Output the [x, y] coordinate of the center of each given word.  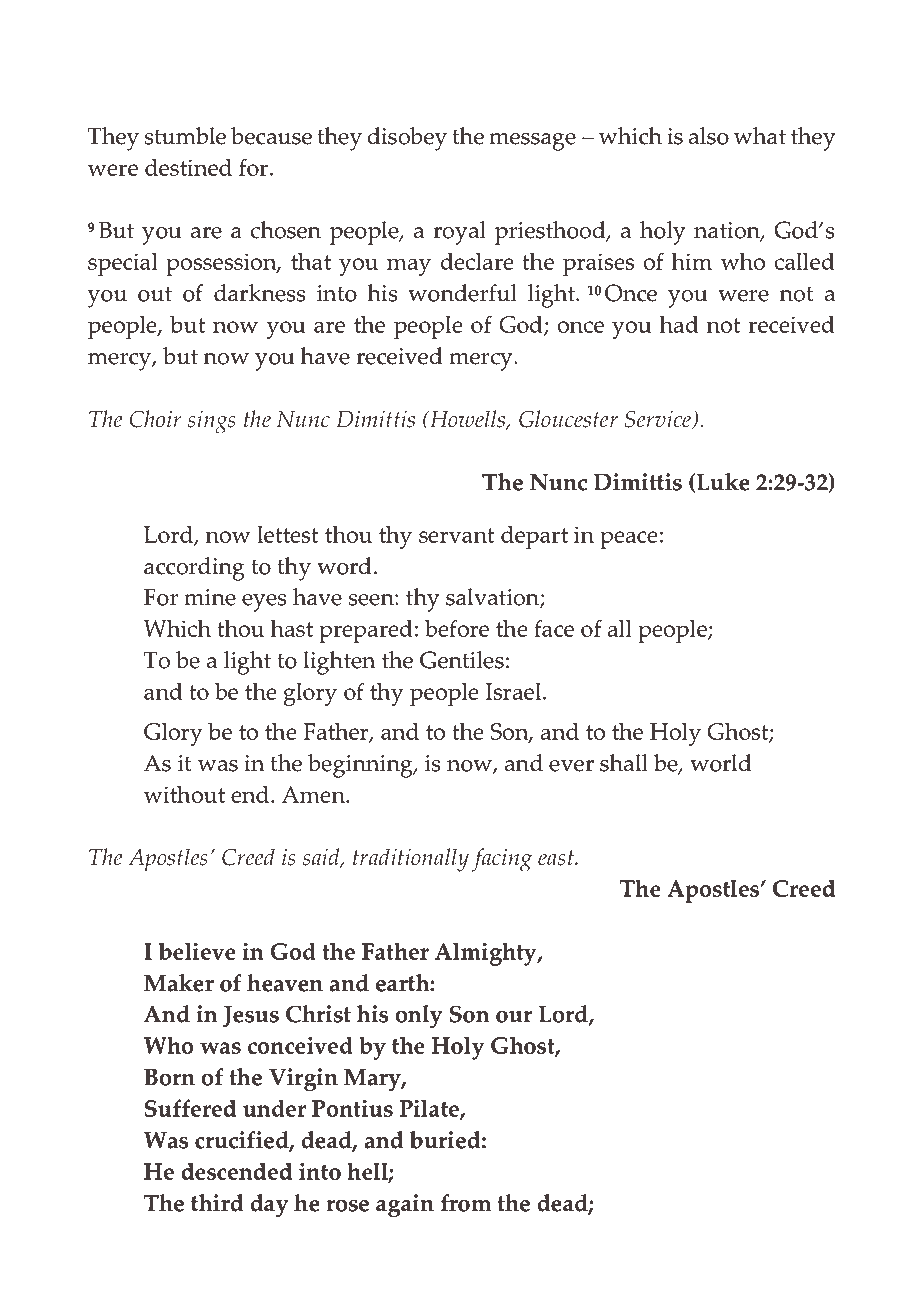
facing [502, 860]
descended [236, 1171]
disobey [407, 139]
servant [457, 535]
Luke [723, 482]
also [709, 136]
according [194, 569]
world [721, 763]
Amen [315, 794]
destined [188, 167]
